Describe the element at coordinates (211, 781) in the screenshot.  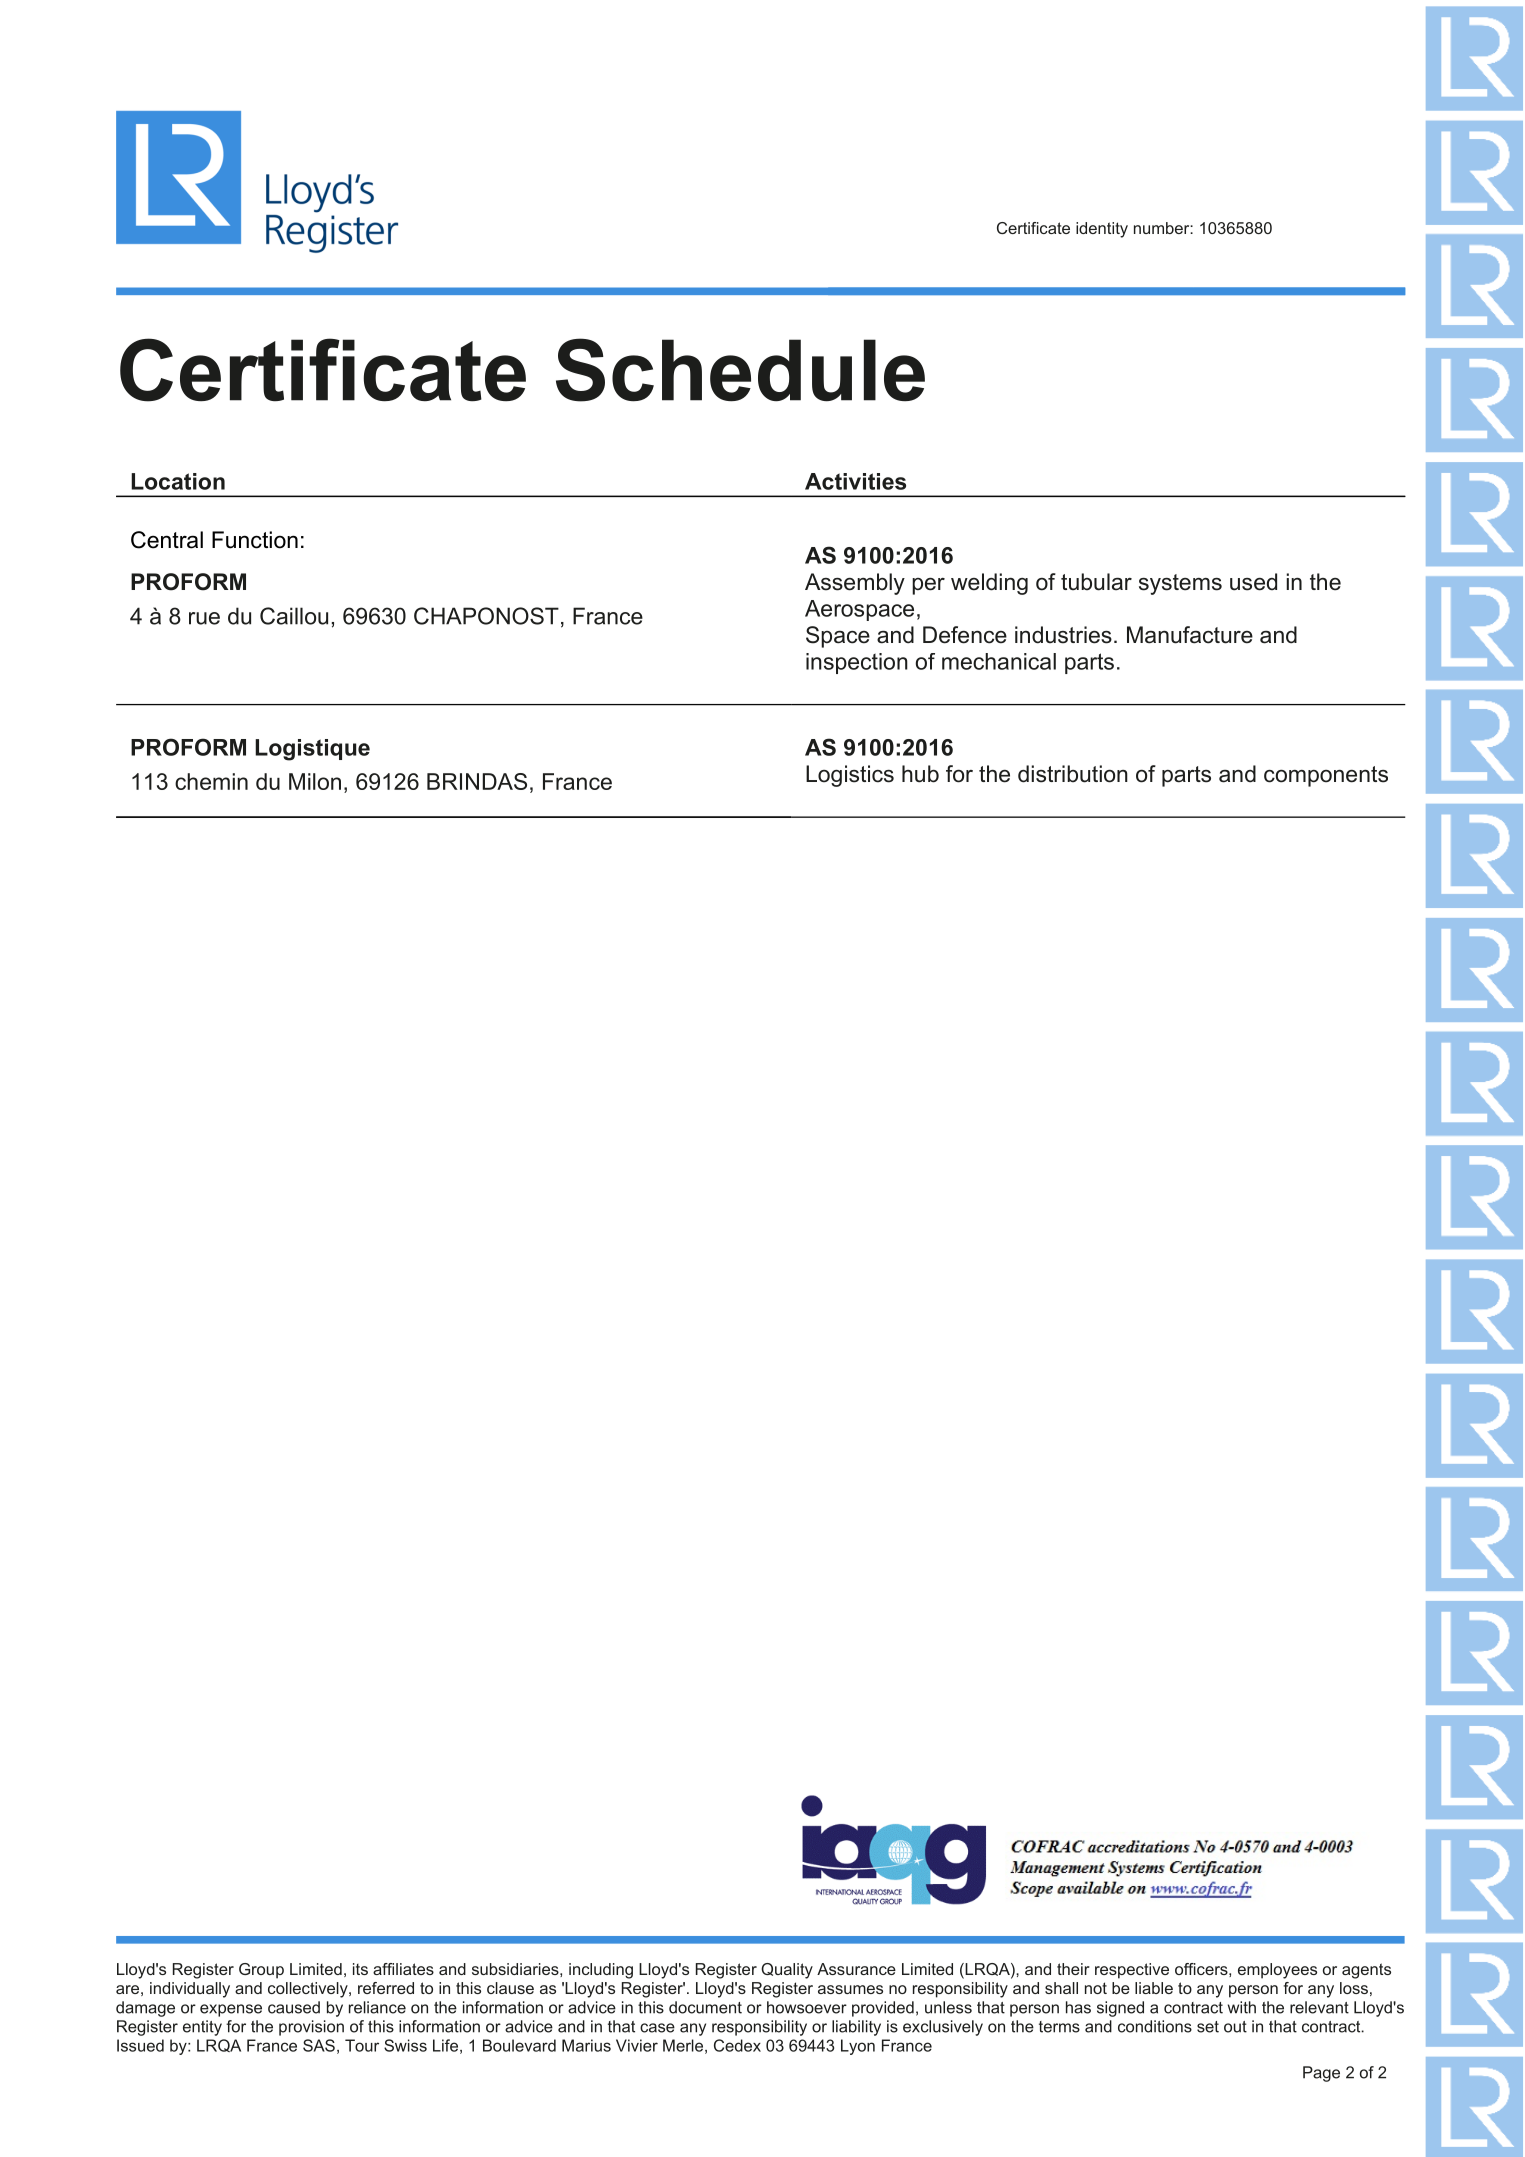
I see `chemin` at that location.
